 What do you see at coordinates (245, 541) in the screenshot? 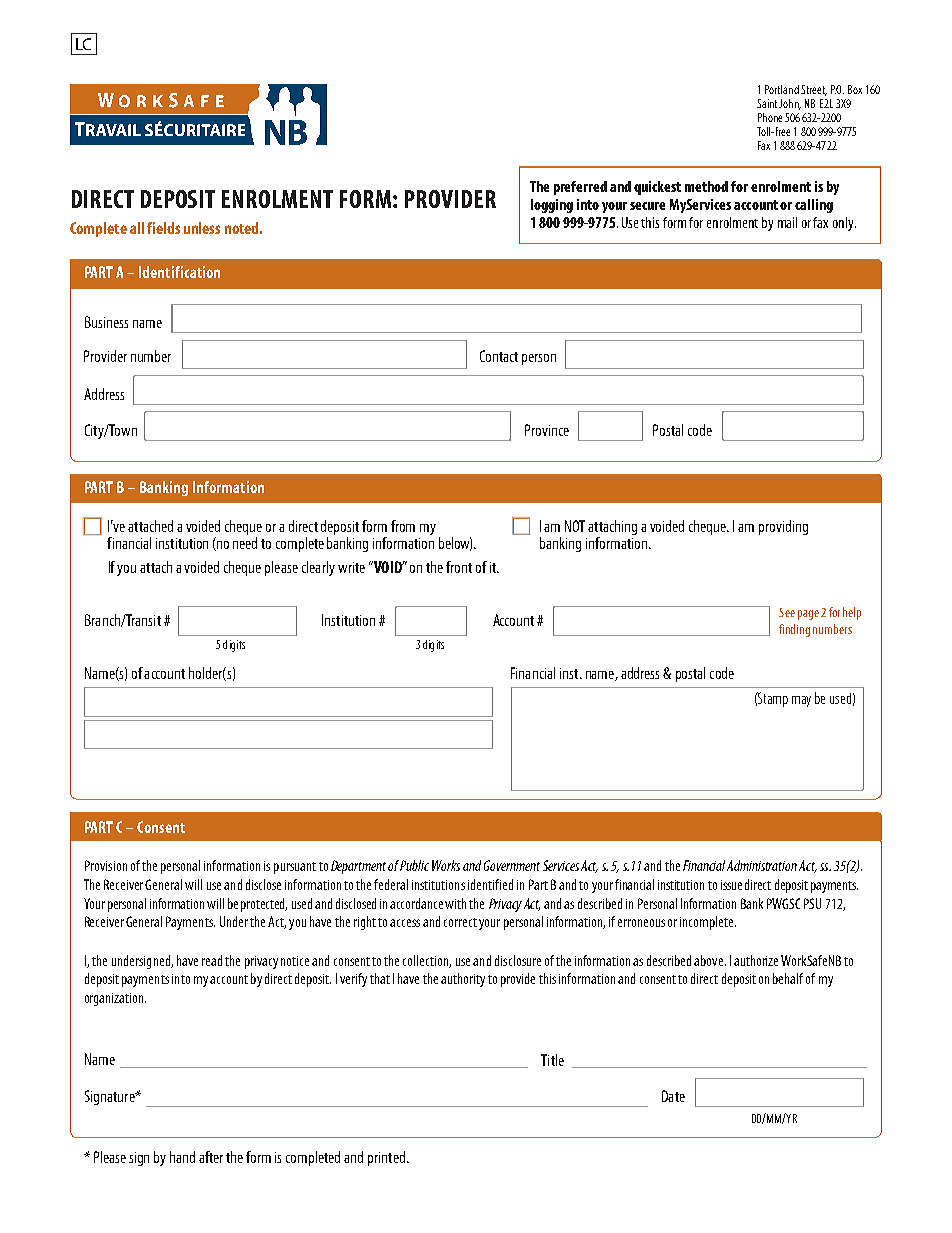
I see `need` at bounding box center [245, 541].
